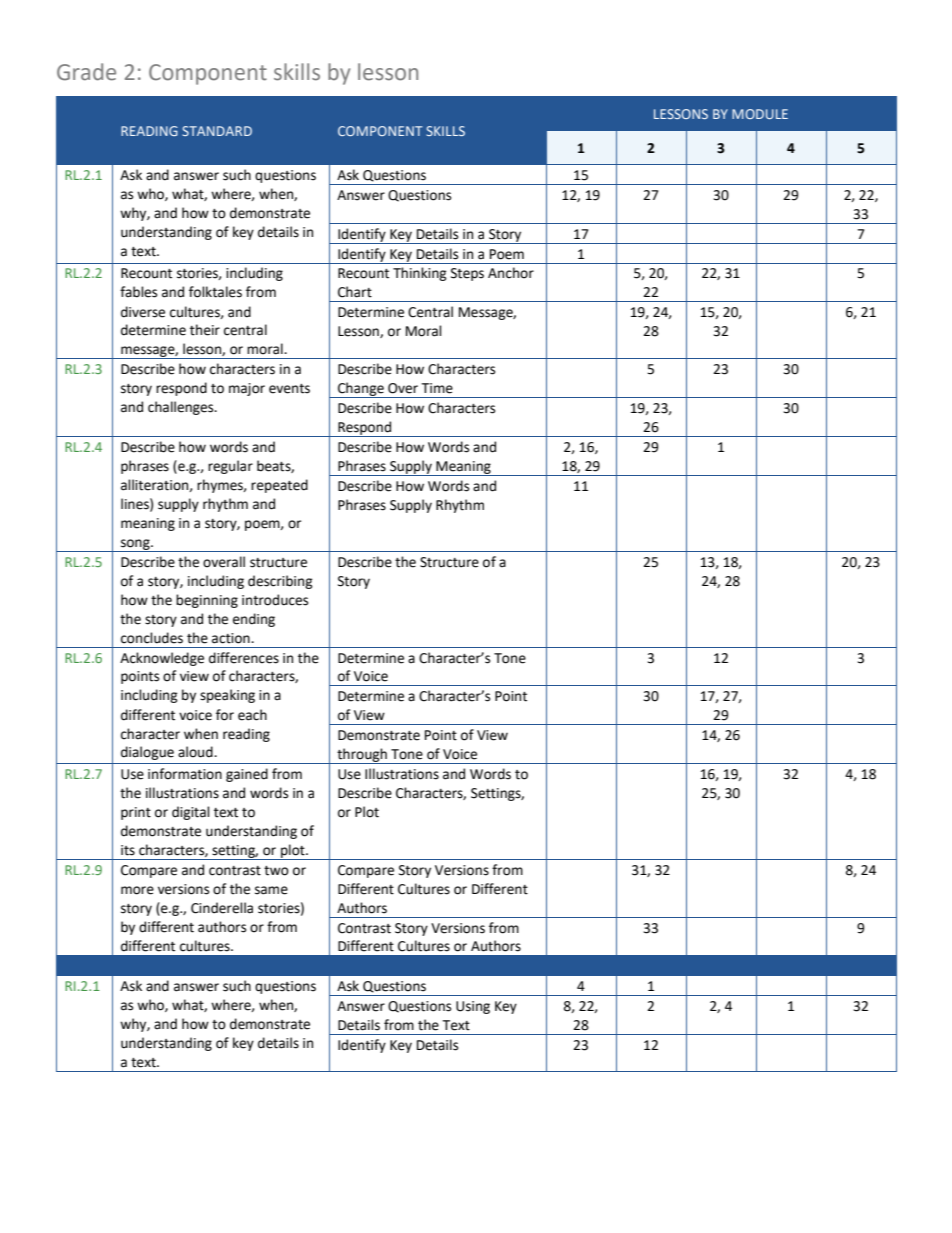 The width and height of the document is (952, 1233). What do you see at coordinates (420, 274) in the document?
I see `Thinking` at bounding box center [420, 274].
